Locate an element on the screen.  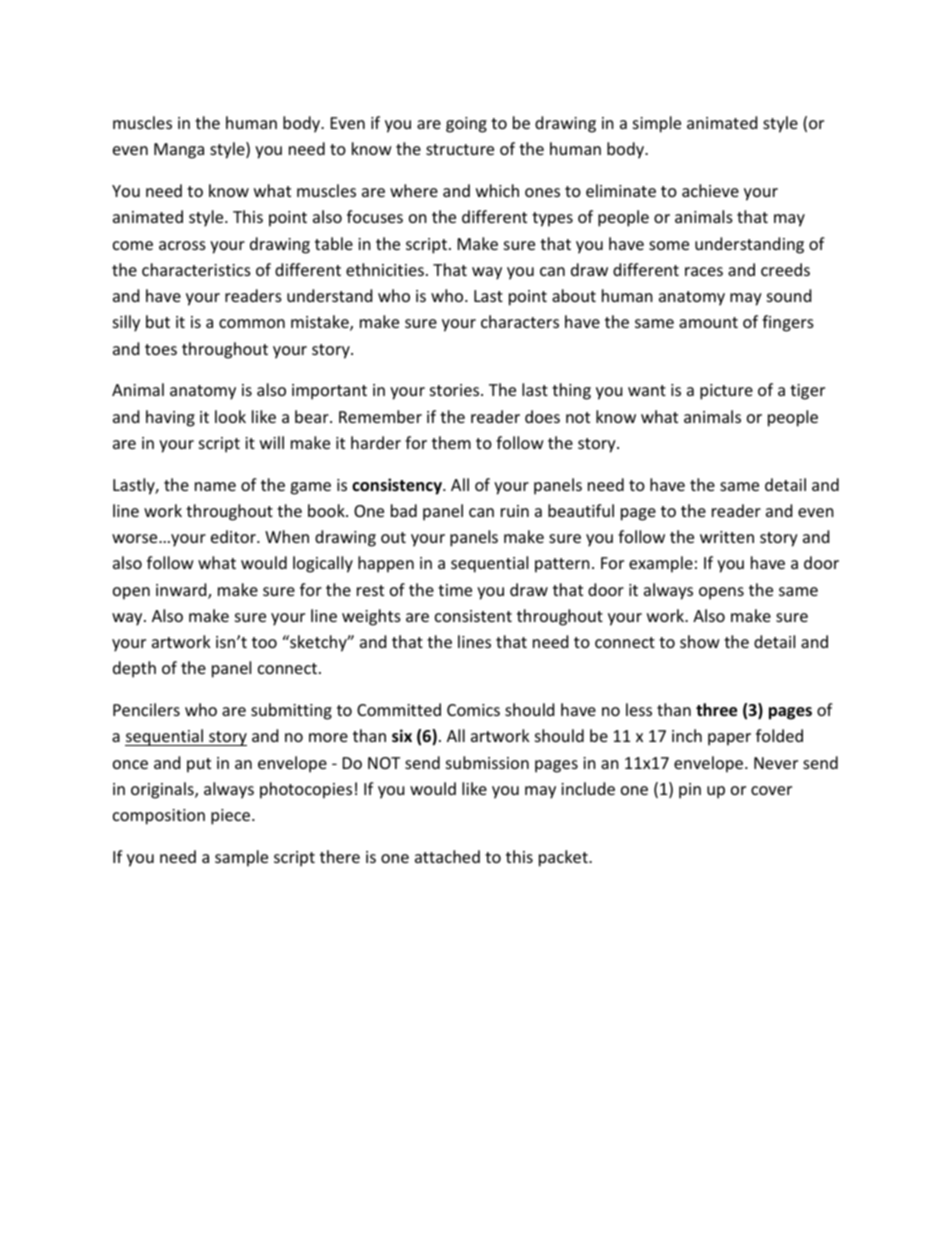
three is located at coordinates (716, 710).
